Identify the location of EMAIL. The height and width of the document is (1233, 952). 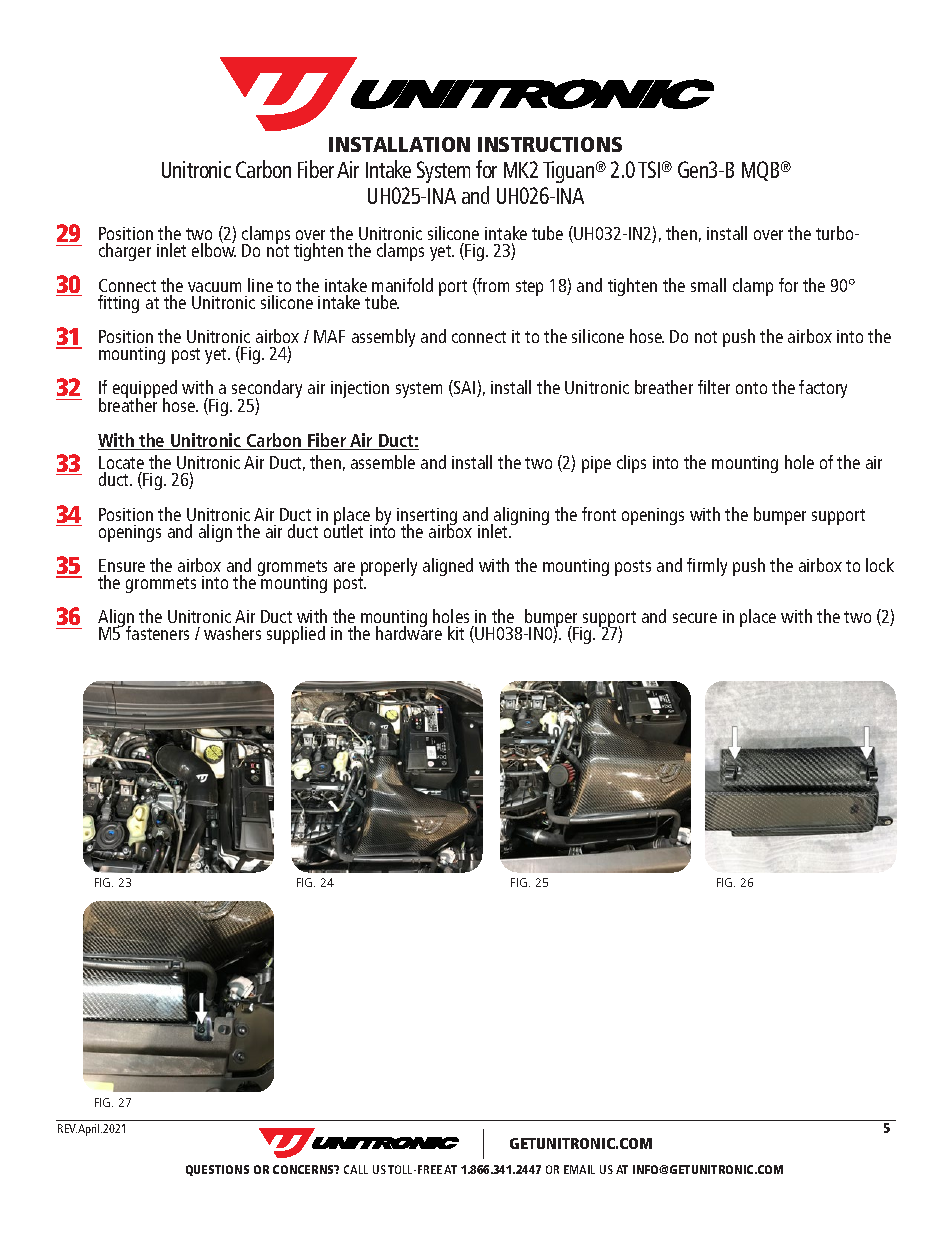
(579, 1169).
